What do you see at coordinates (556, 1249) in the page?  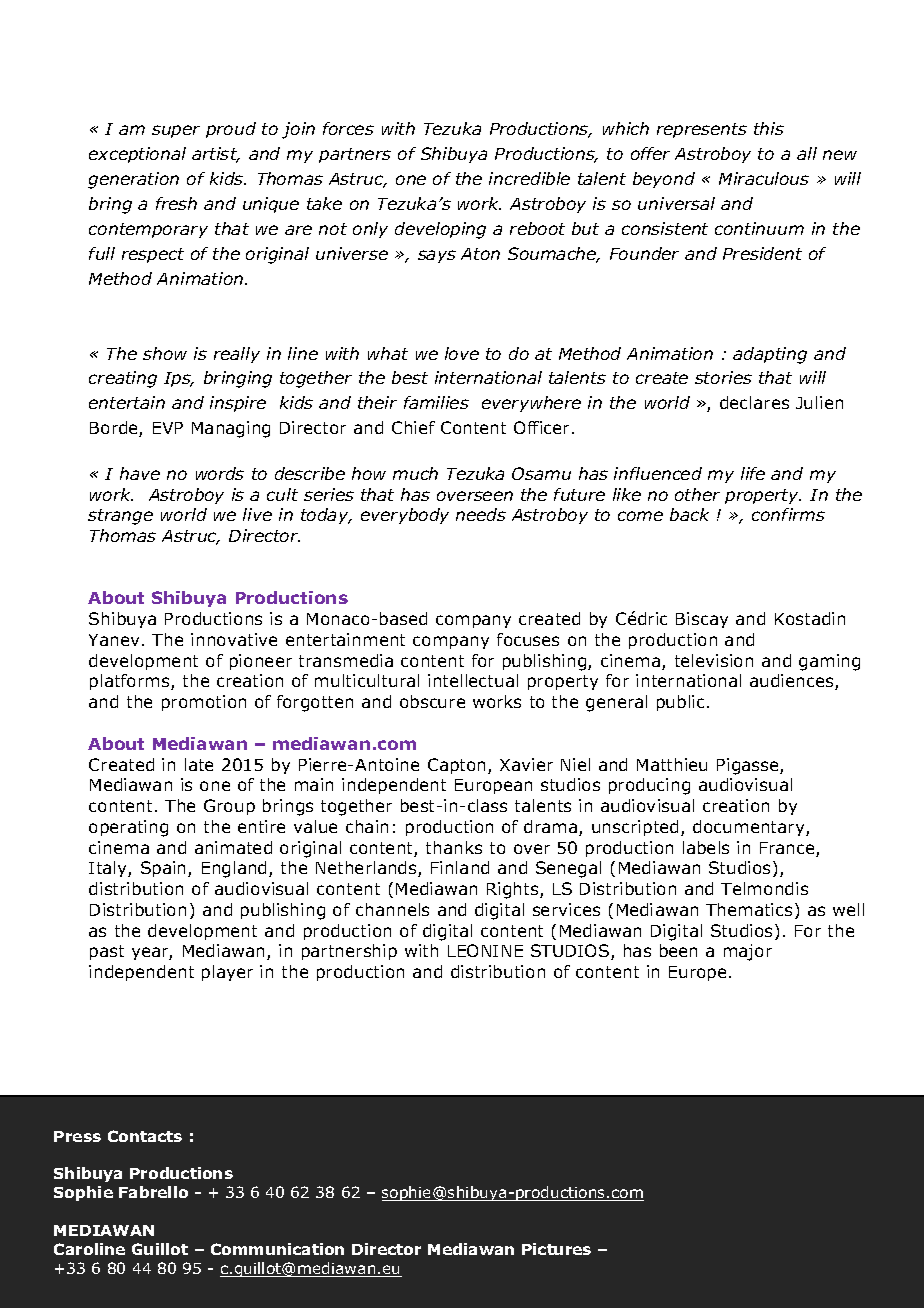 I see `Pictures` at bounding box center [556, 1249].
